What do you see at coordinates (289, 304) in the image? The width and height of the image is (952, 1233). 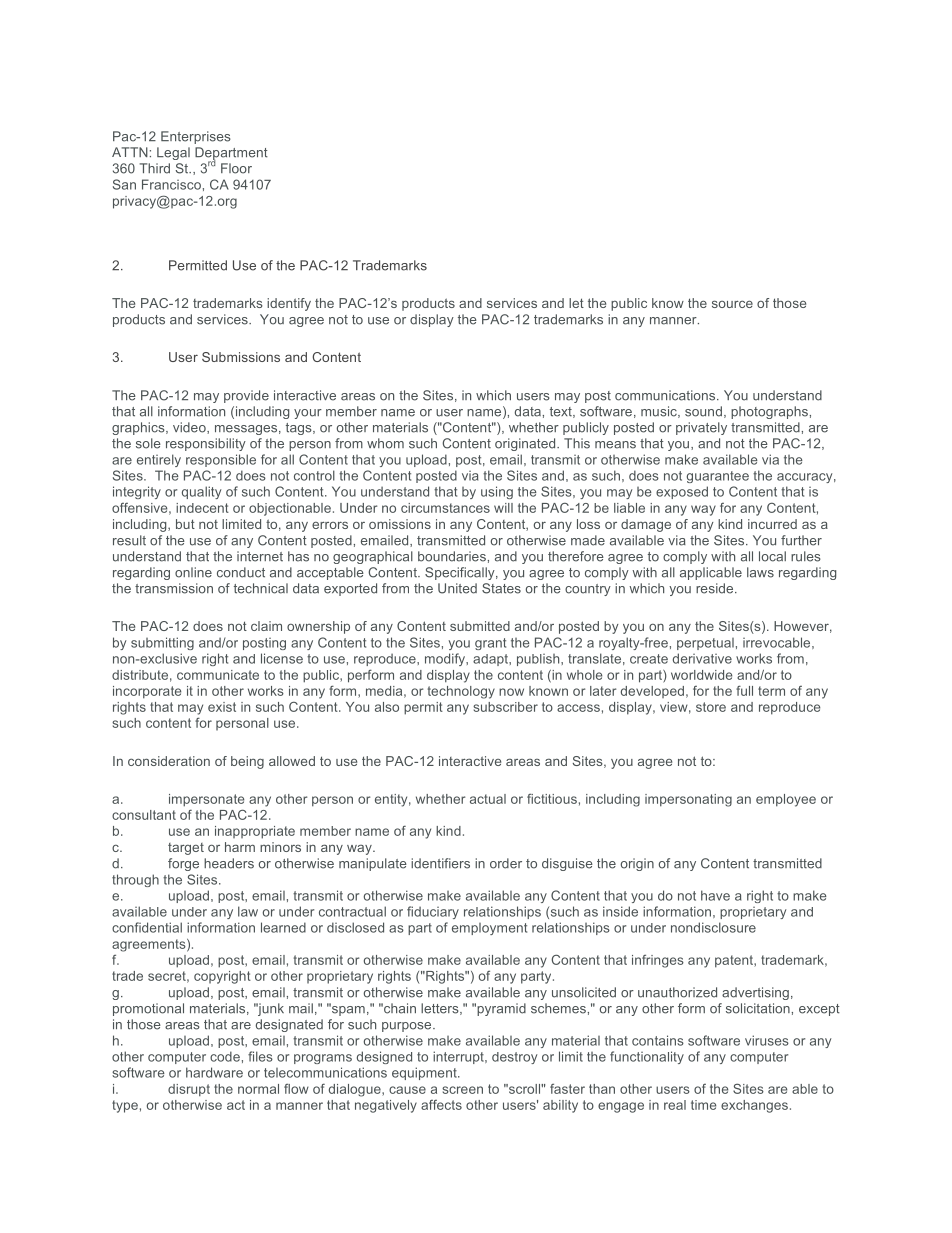 I see `identify` at bounding box center [289, 304].
